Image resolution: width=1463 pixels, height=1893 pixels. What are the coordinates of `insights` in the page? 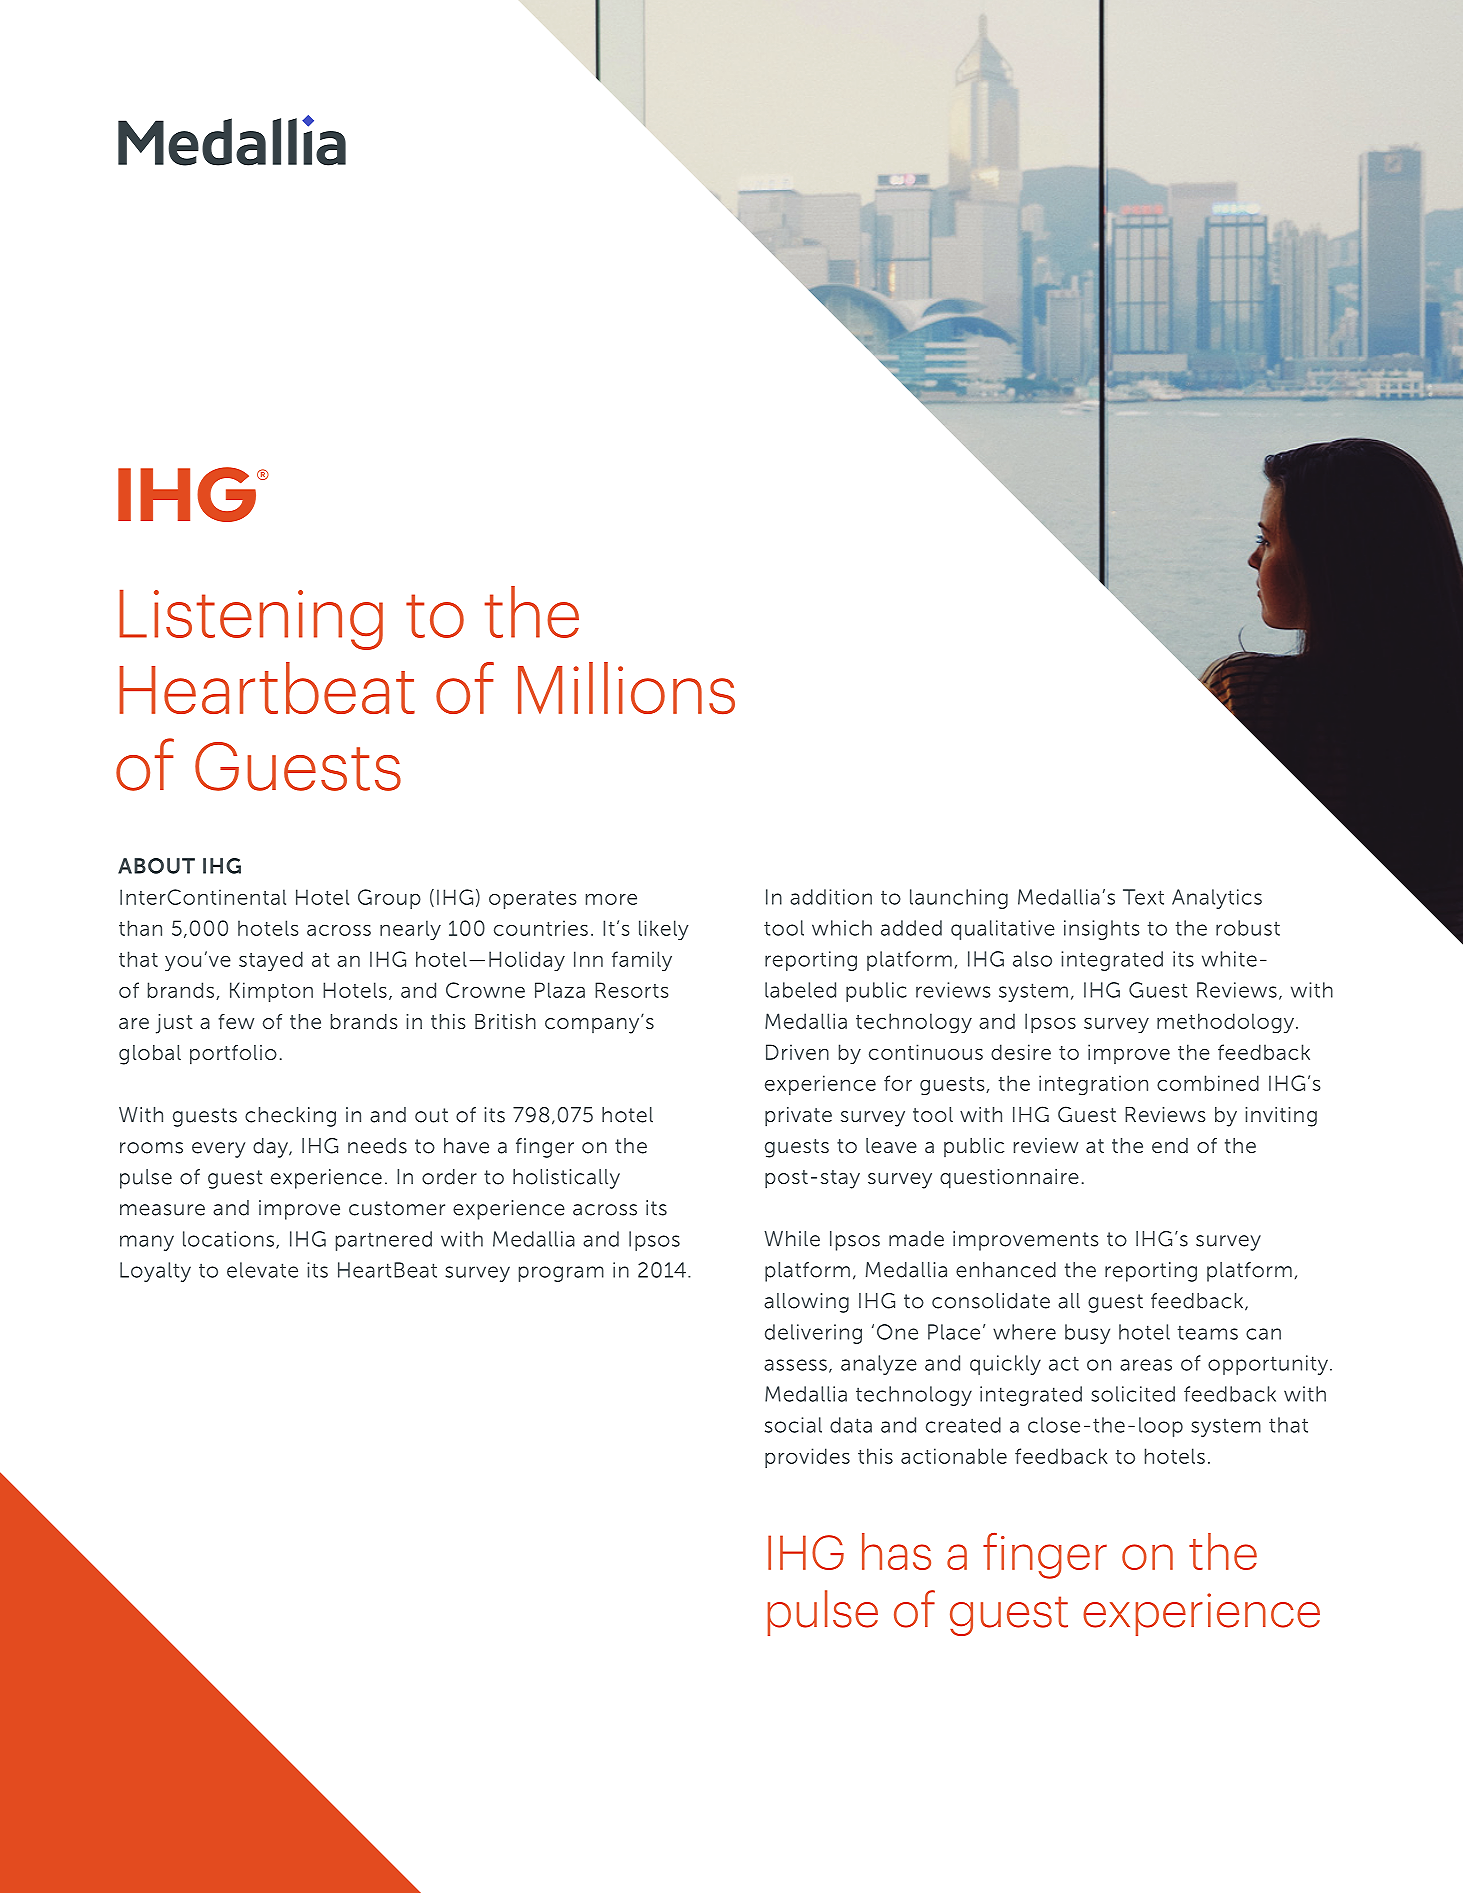 It's located at (1102, 930).
